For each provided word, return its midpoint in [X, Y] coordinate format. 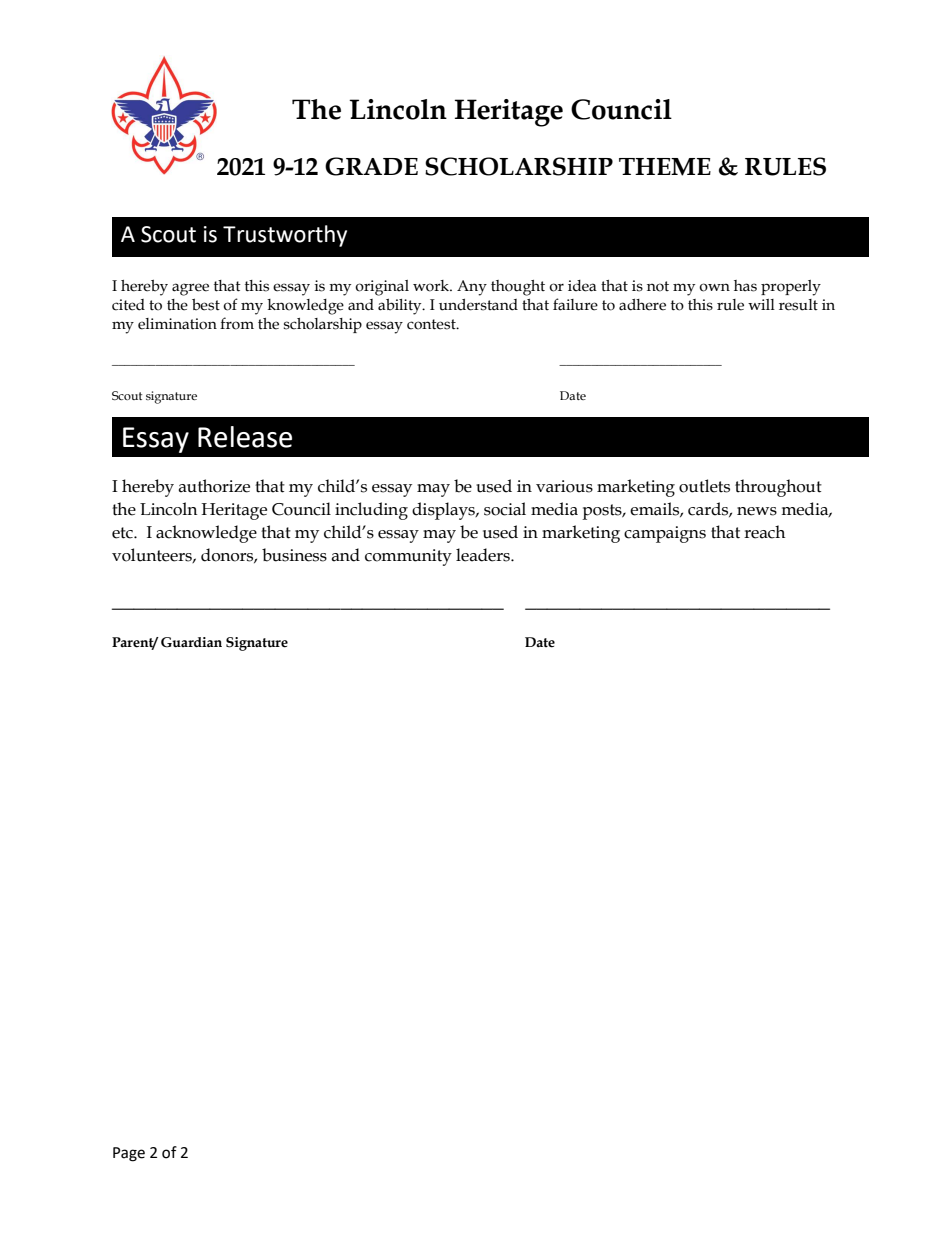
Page [129, 1154]
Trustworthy [285, 236]
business [294, 555]
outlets [704, 486]
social [505, 509]
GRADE [371, 166]
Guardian [191, 642]
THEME [665, 167]
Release [245, 437]
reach [764, 532]
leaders [484, 555]
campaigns [665, 534]
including [371, 511]
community [408, 557]
